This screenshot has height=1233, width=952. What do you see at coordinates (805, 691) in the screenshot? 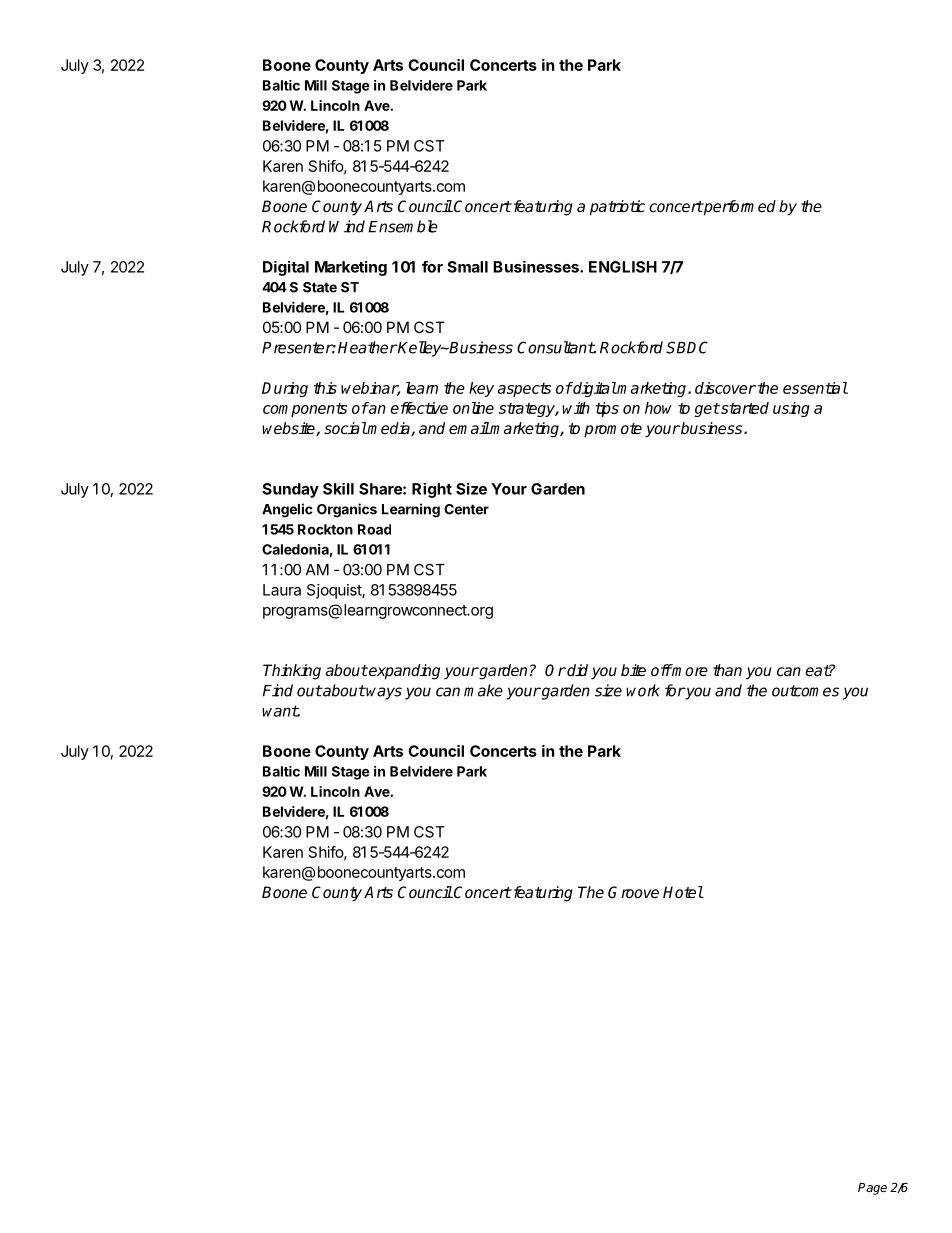
I see `outcomes` at bounding box center [805, 691].
